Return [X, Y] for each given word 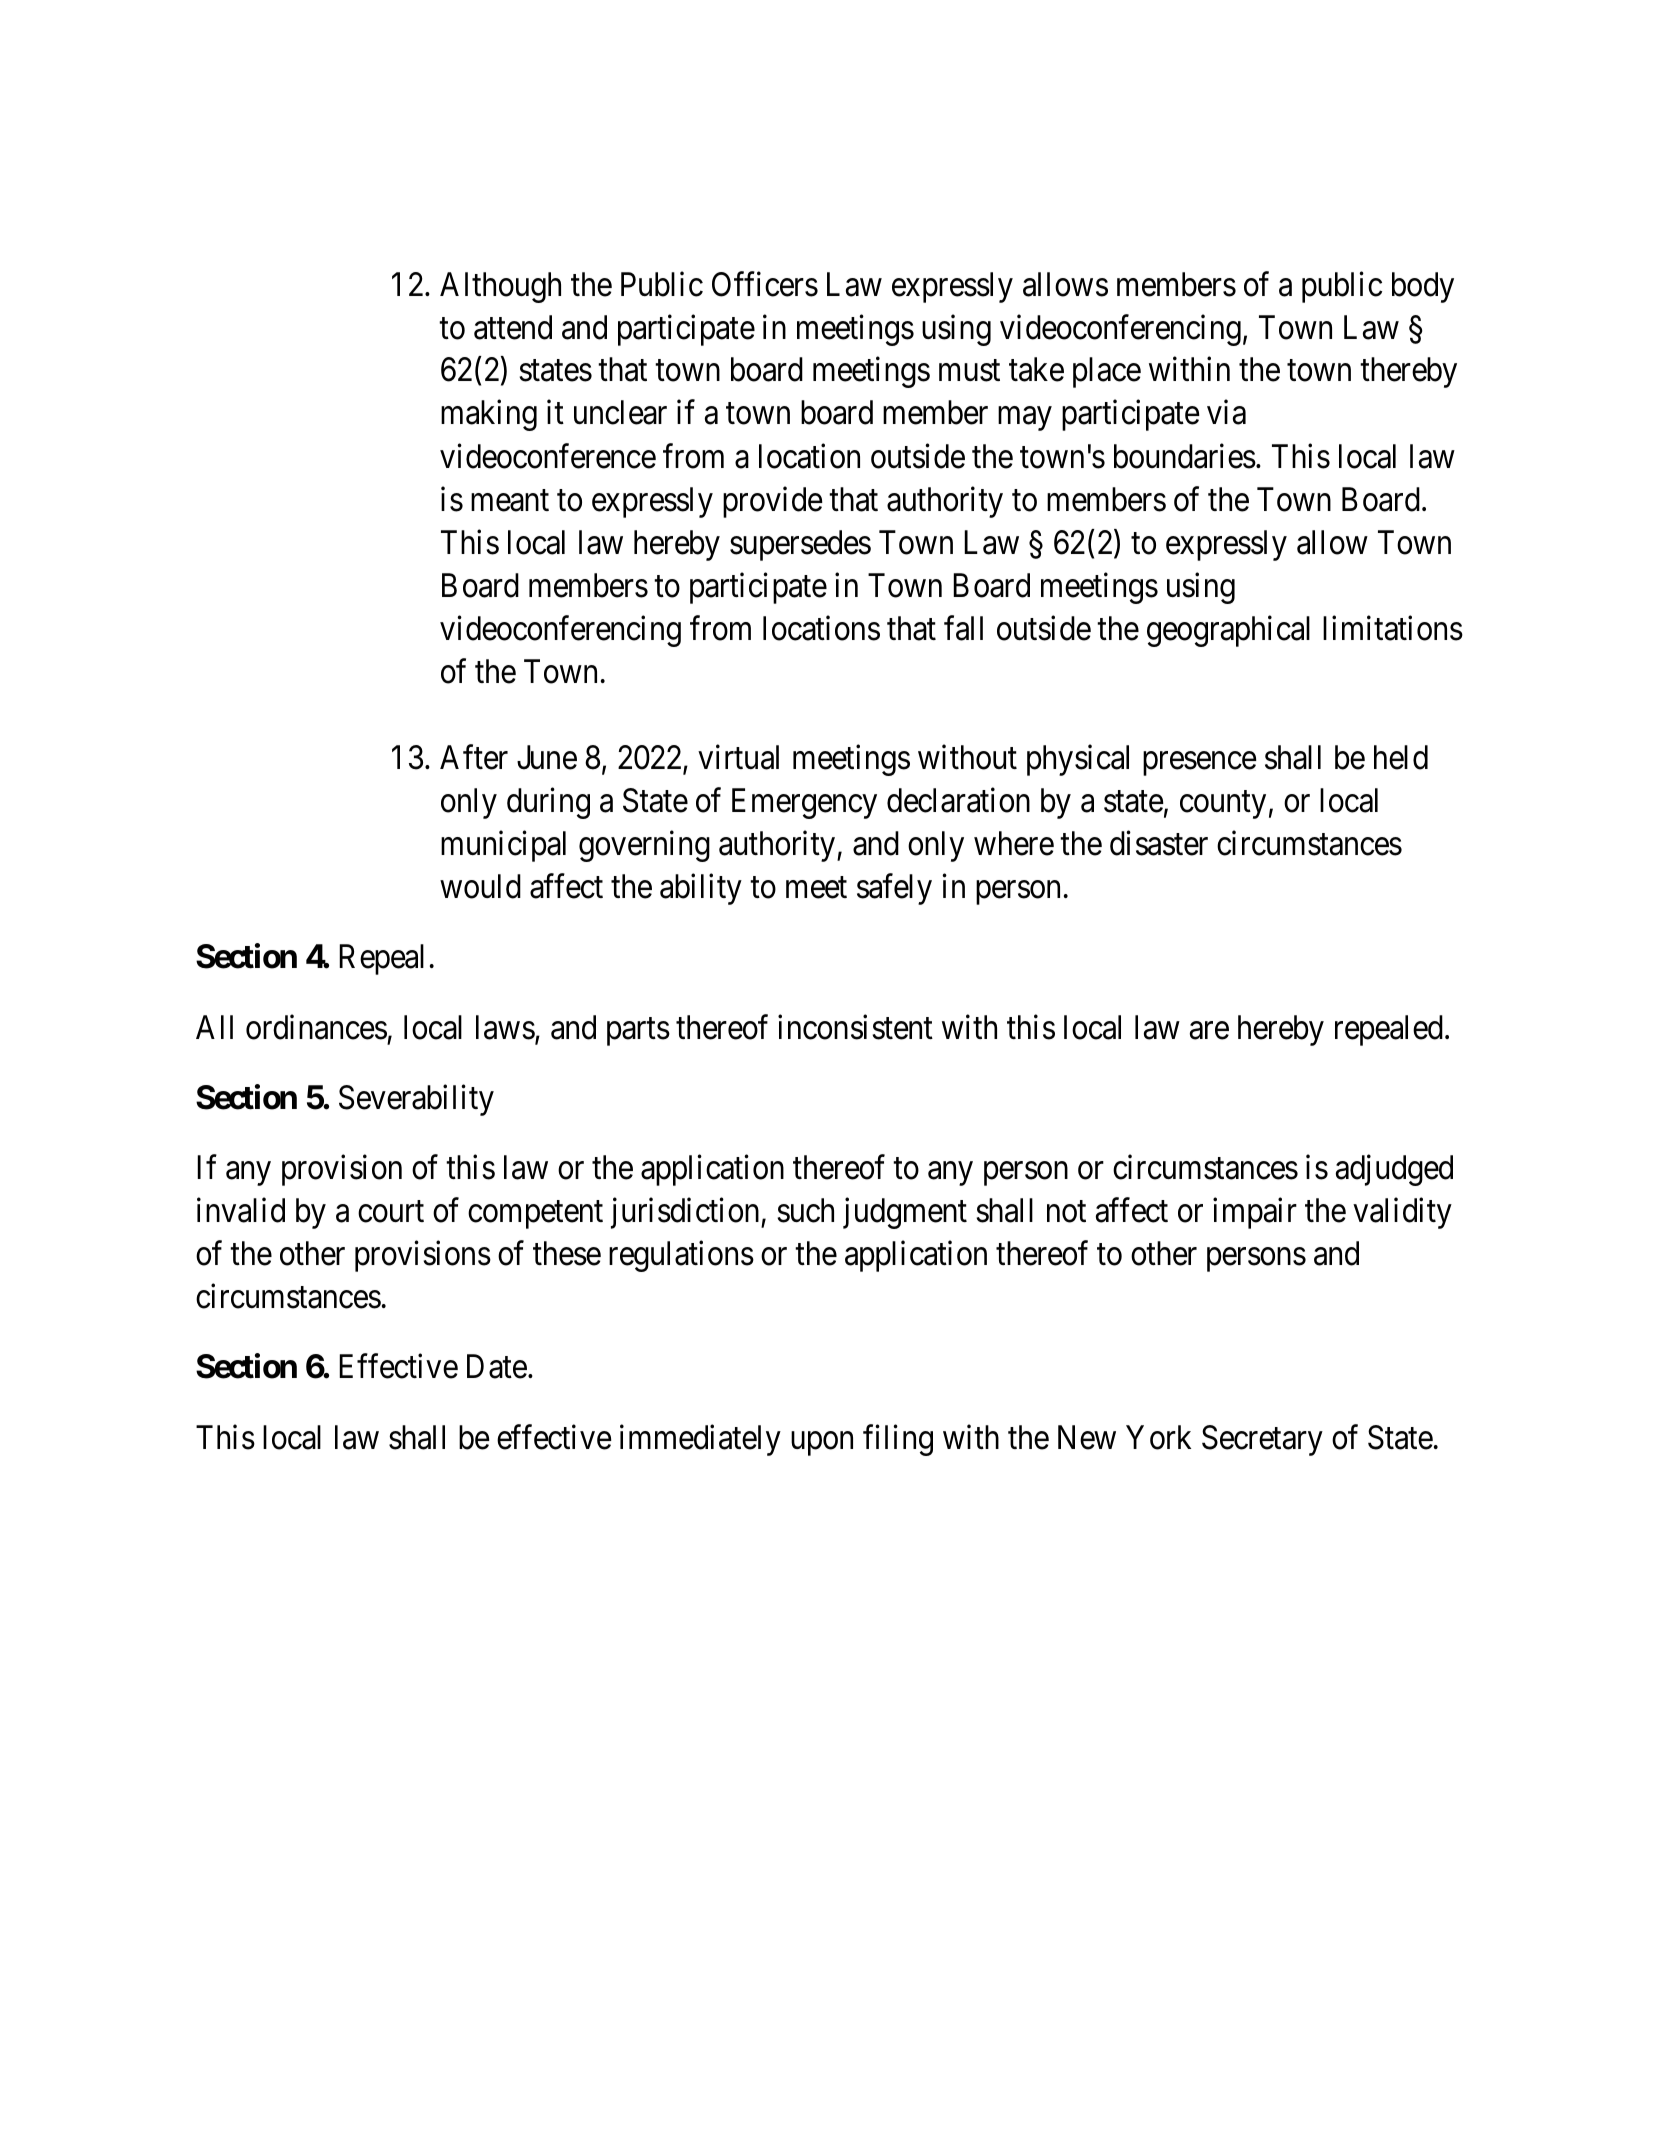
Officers [765, 284]
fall [963, 628]
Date [497, 1367]
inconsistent [855, 1027]
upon [822, 1444]
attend [513, 327]
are [1209, 1031]
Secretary [1262, 1440]
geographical [1228, 631]
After [474, 757]
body [1423, 287]
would [480, 886]
